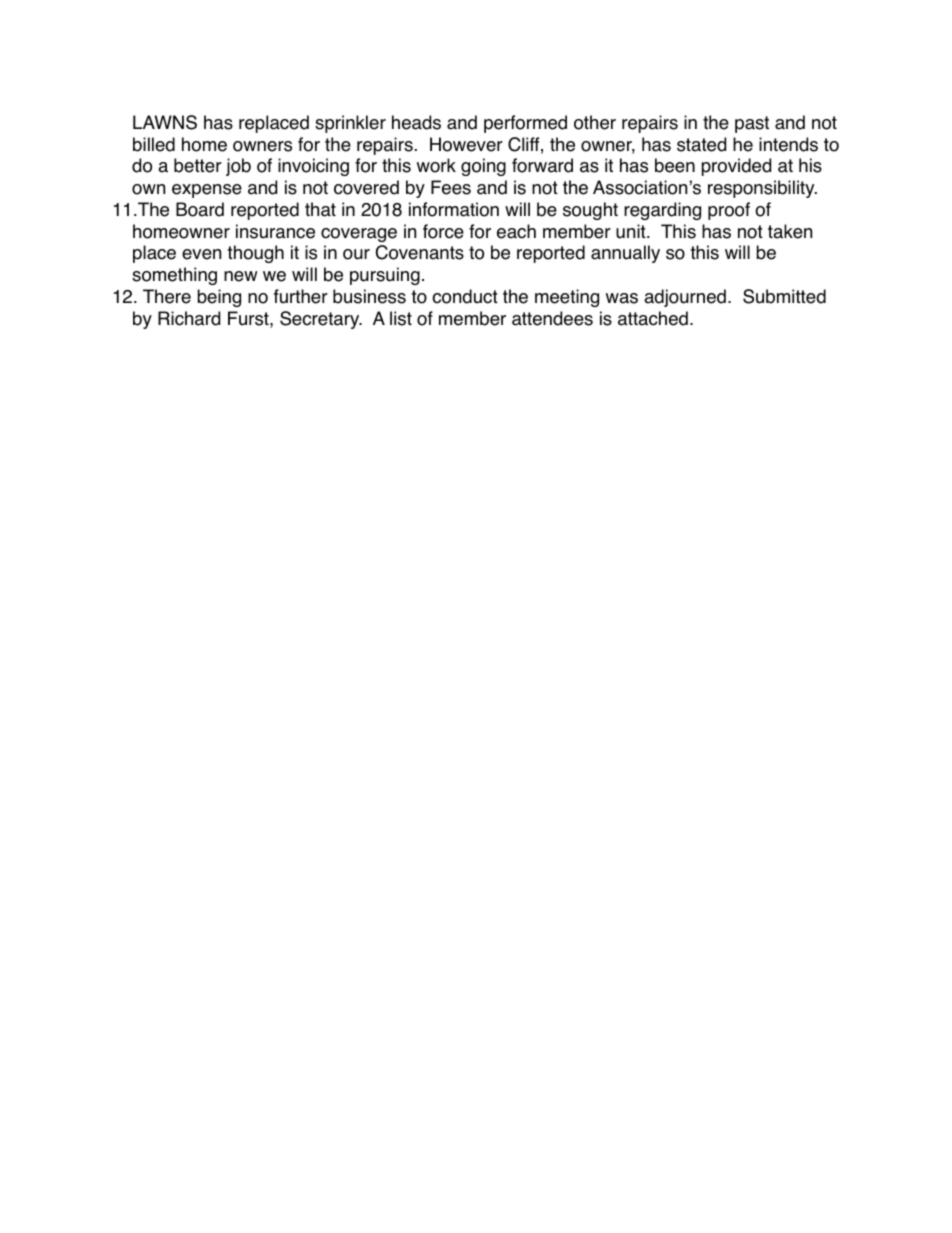  I want to click on LAWNS, so click(165, 122).
